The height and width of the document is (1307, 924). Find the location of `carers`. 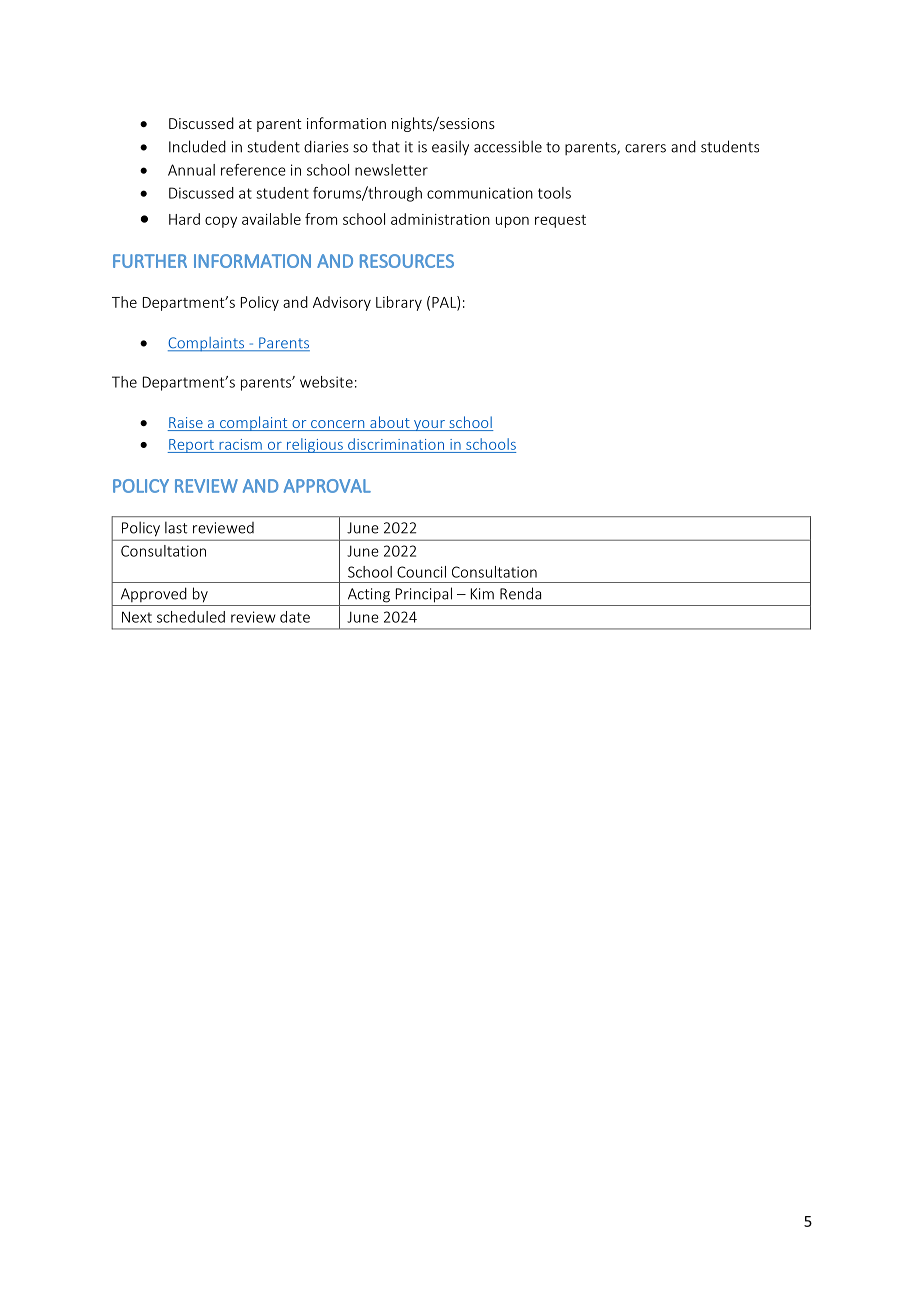

carers is located at coordinates (645, 148).
